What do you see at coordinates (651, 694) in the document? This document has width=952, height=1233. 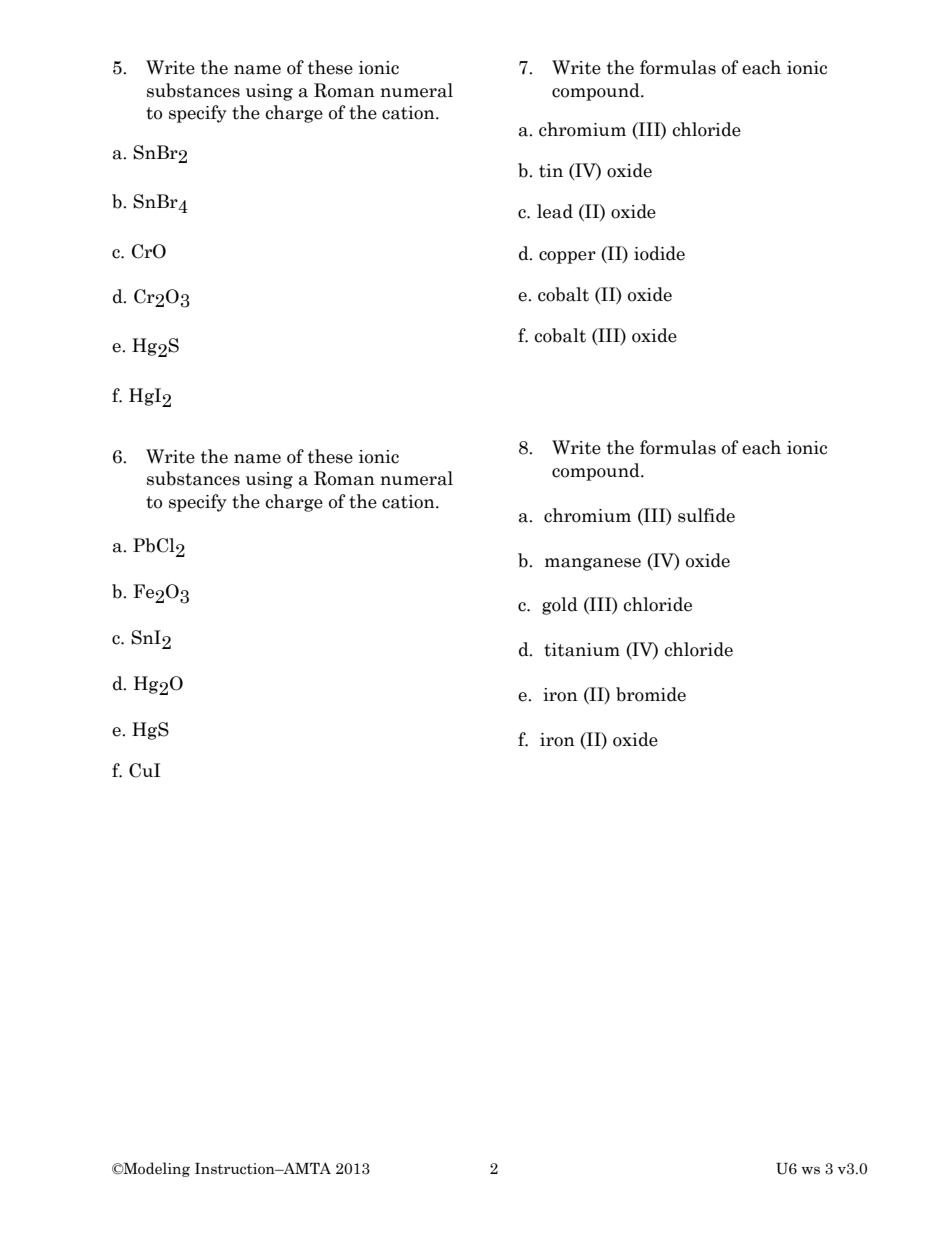 I see `bromide` at bounding box center [651, 694].
